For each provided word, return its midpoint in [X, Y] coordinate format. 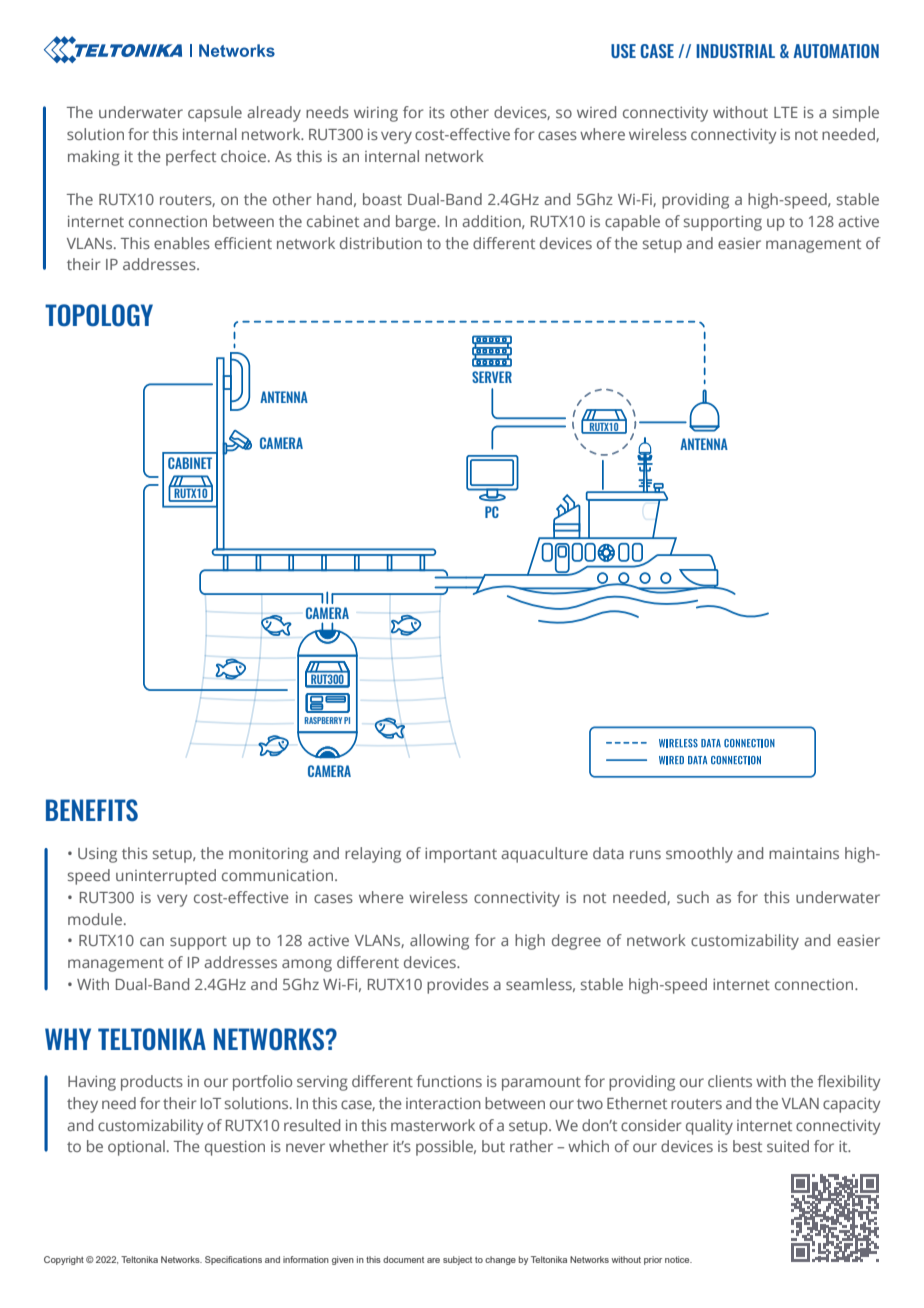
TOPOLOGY [99, 315]
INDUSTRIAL [735, 51]
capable [632, 223]
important [461, 855]
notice [678, 1259]
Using [97, 855]
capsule [215, 114]
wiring [376, 114]
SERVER [492, 377]
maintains [804, 853]
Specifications [233, 1260]
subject [457, 1260]
